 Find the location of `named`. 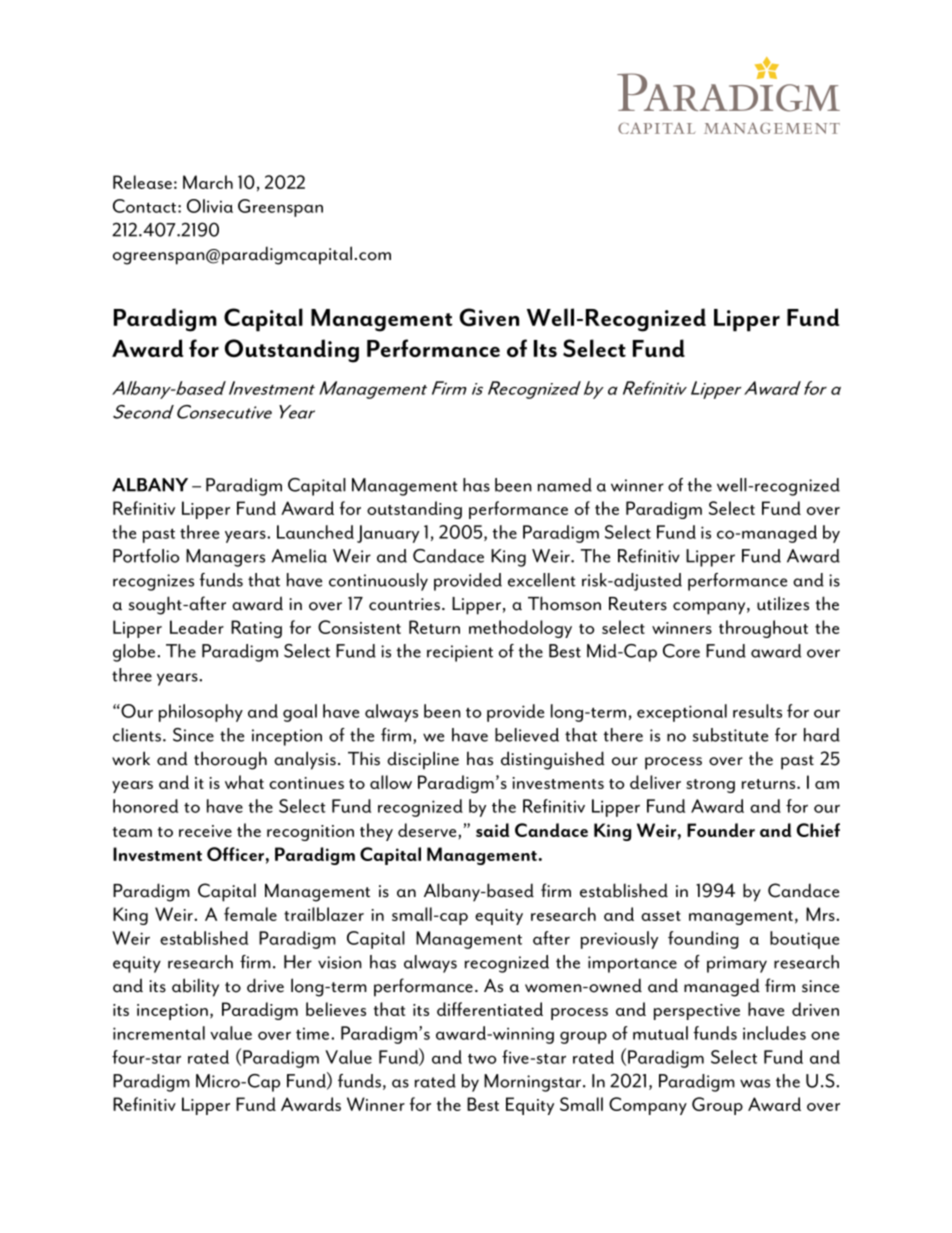

named is located at coordinates (565, 485).
